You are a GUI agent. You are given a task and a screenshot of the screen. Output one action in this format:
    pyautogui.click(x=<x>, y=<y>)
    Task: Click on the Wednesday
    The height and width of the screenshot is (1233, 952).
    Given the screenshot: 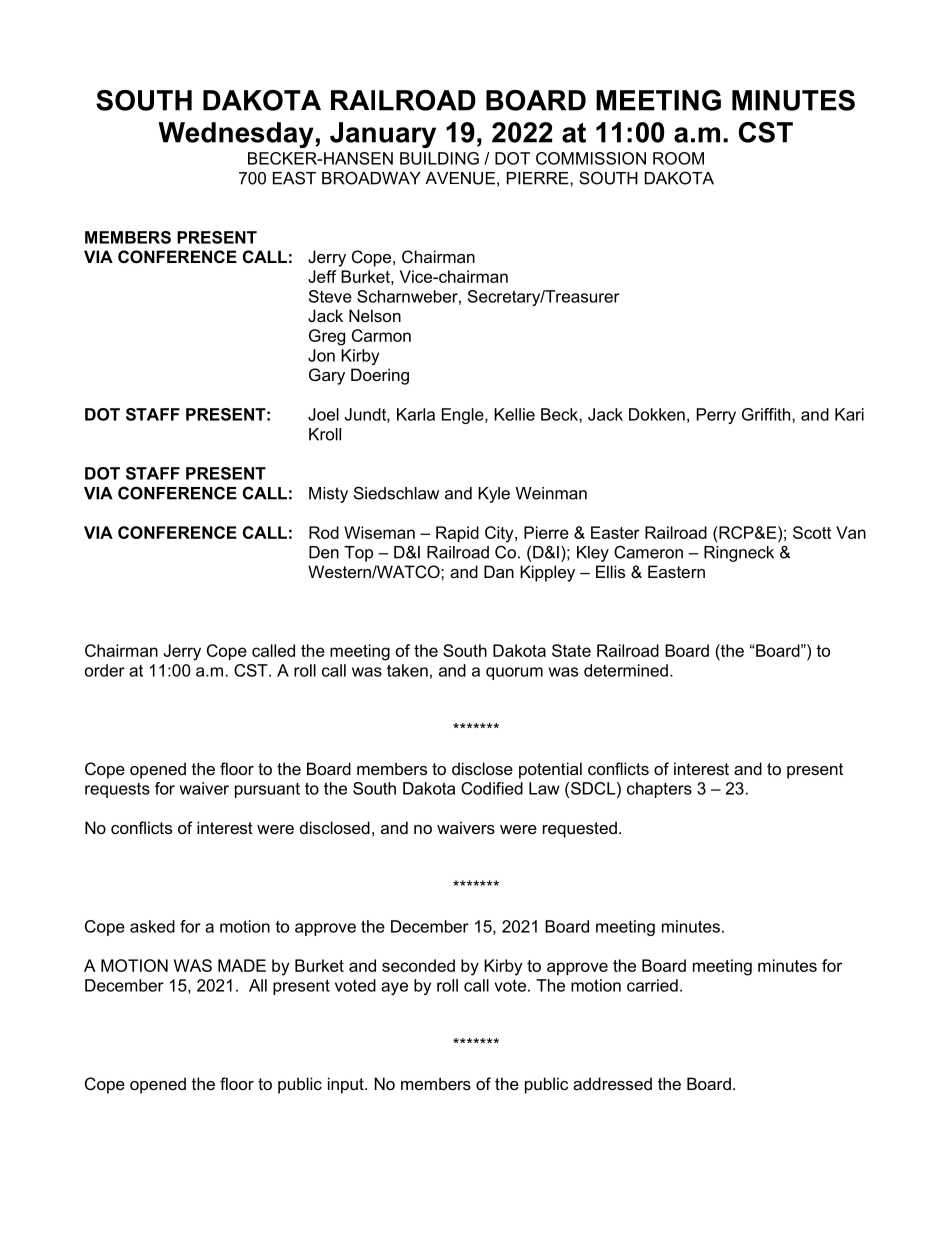 What is the action you would take?
    pyautogui.click(x=237, y=135)
